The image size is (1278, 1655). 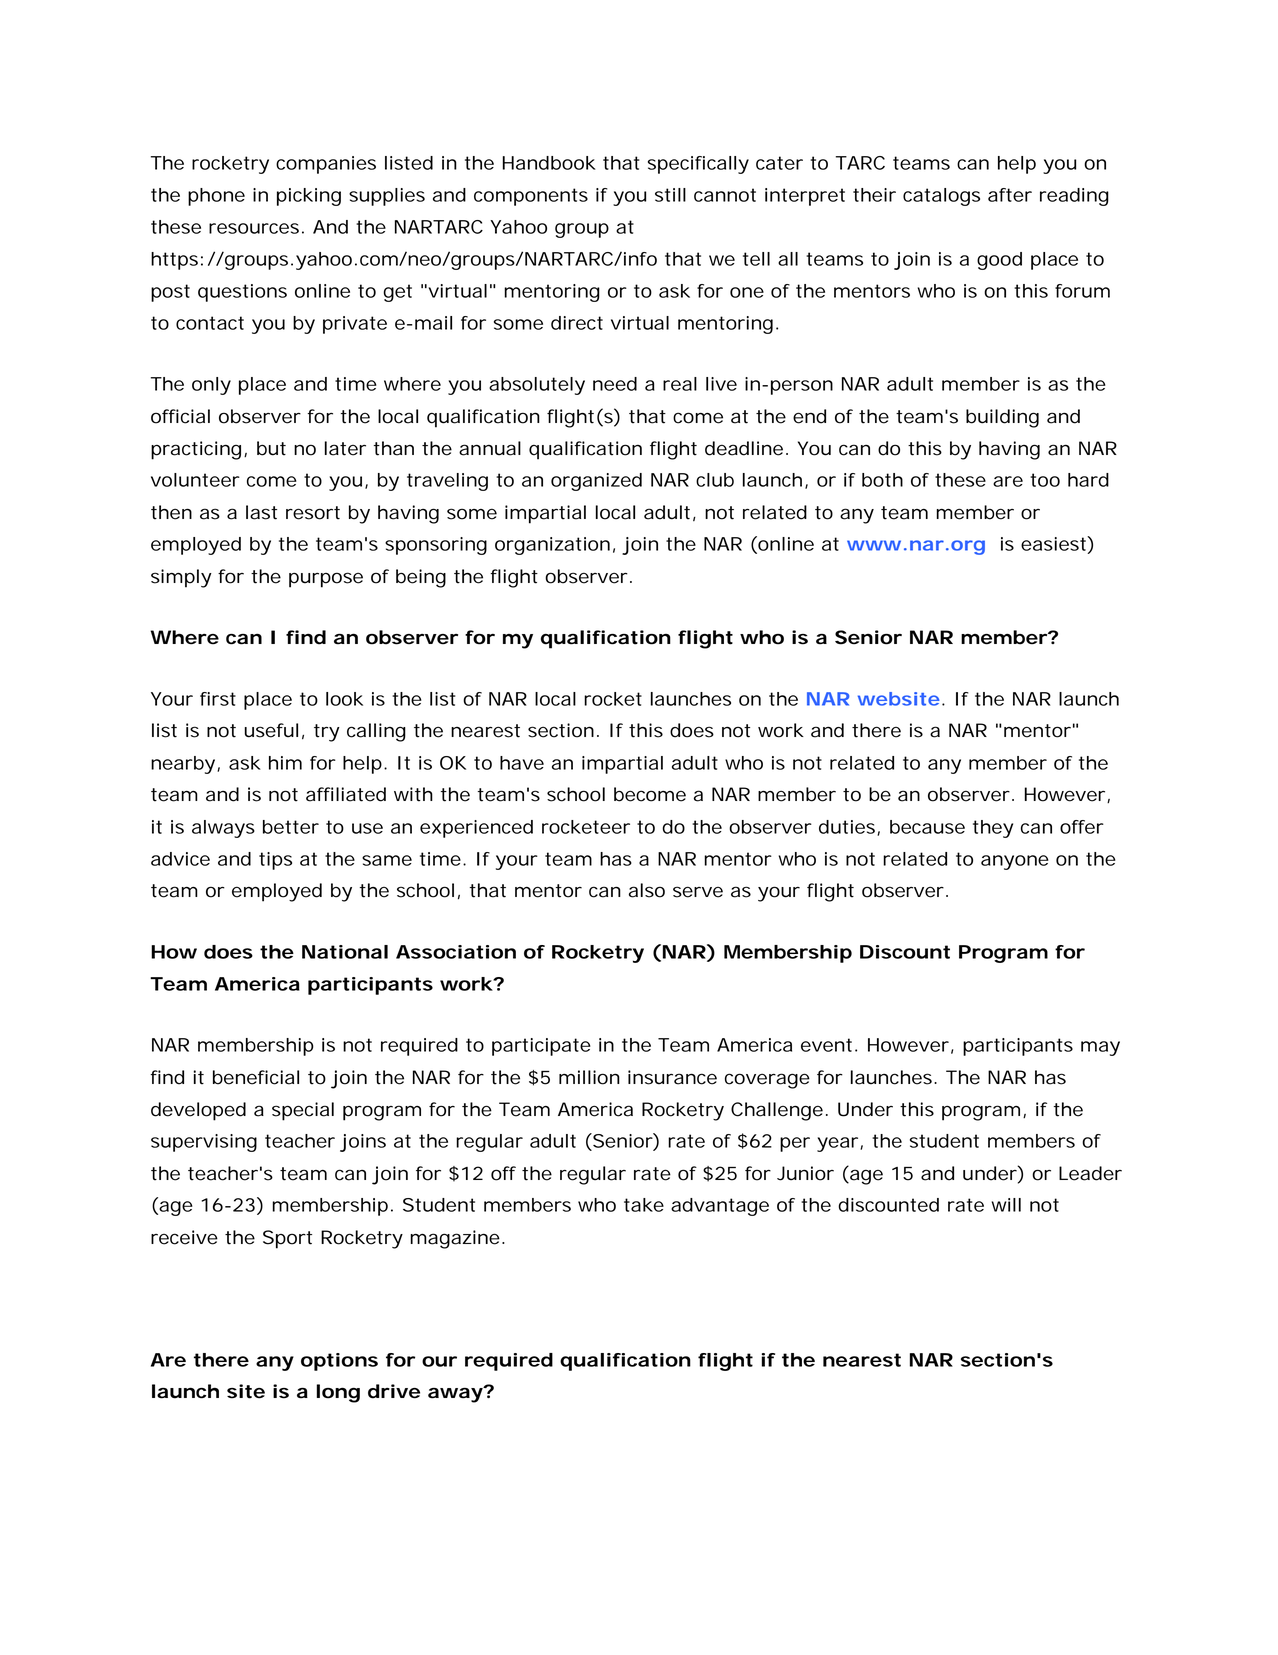 What do you see at coordinates (672, 1077) in the image?
I see `insurance` at bounding box center [672, 1077].
